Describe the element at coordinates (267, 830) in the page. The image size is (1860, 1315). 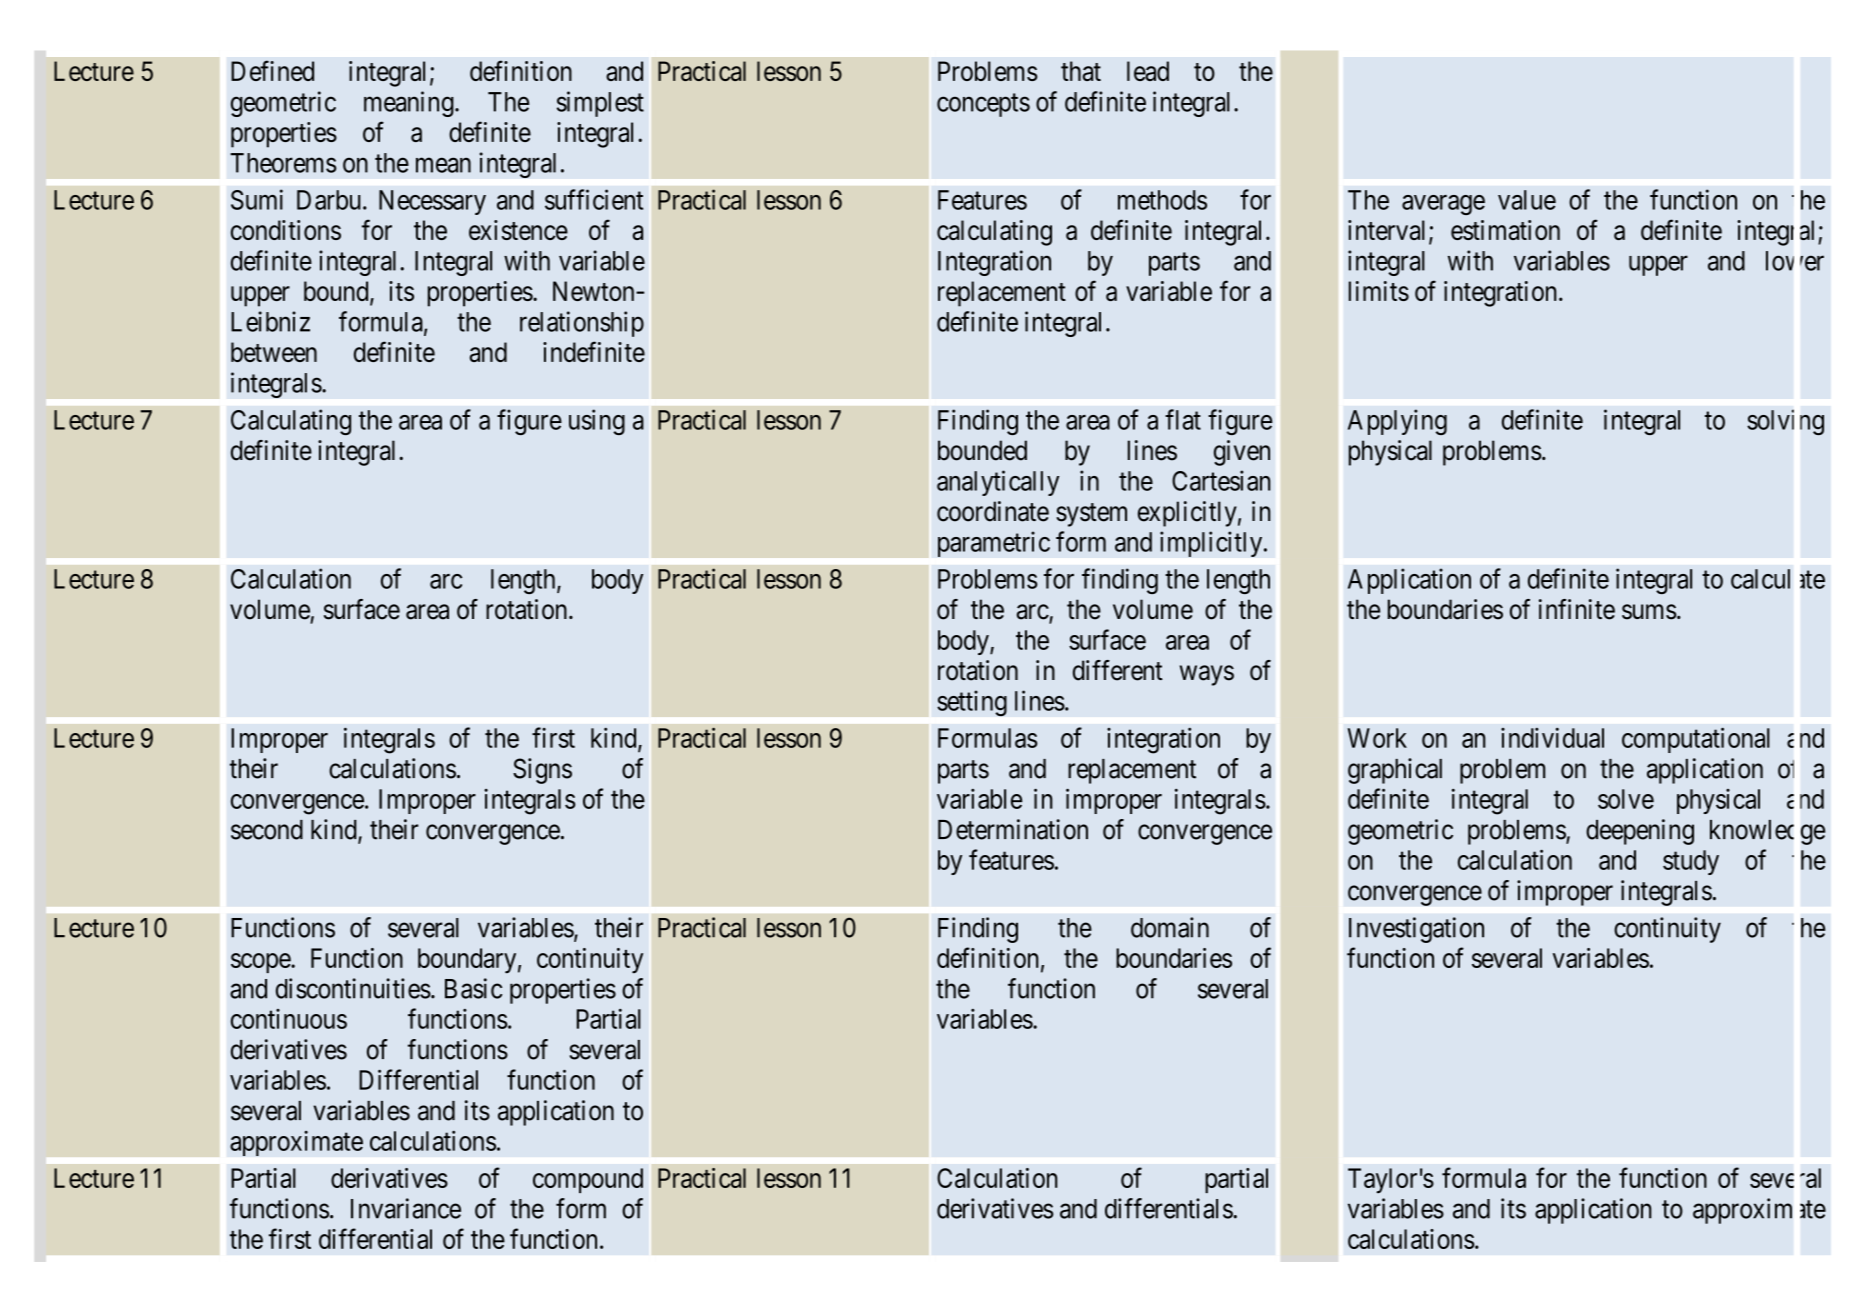
I see `second` at that location.
